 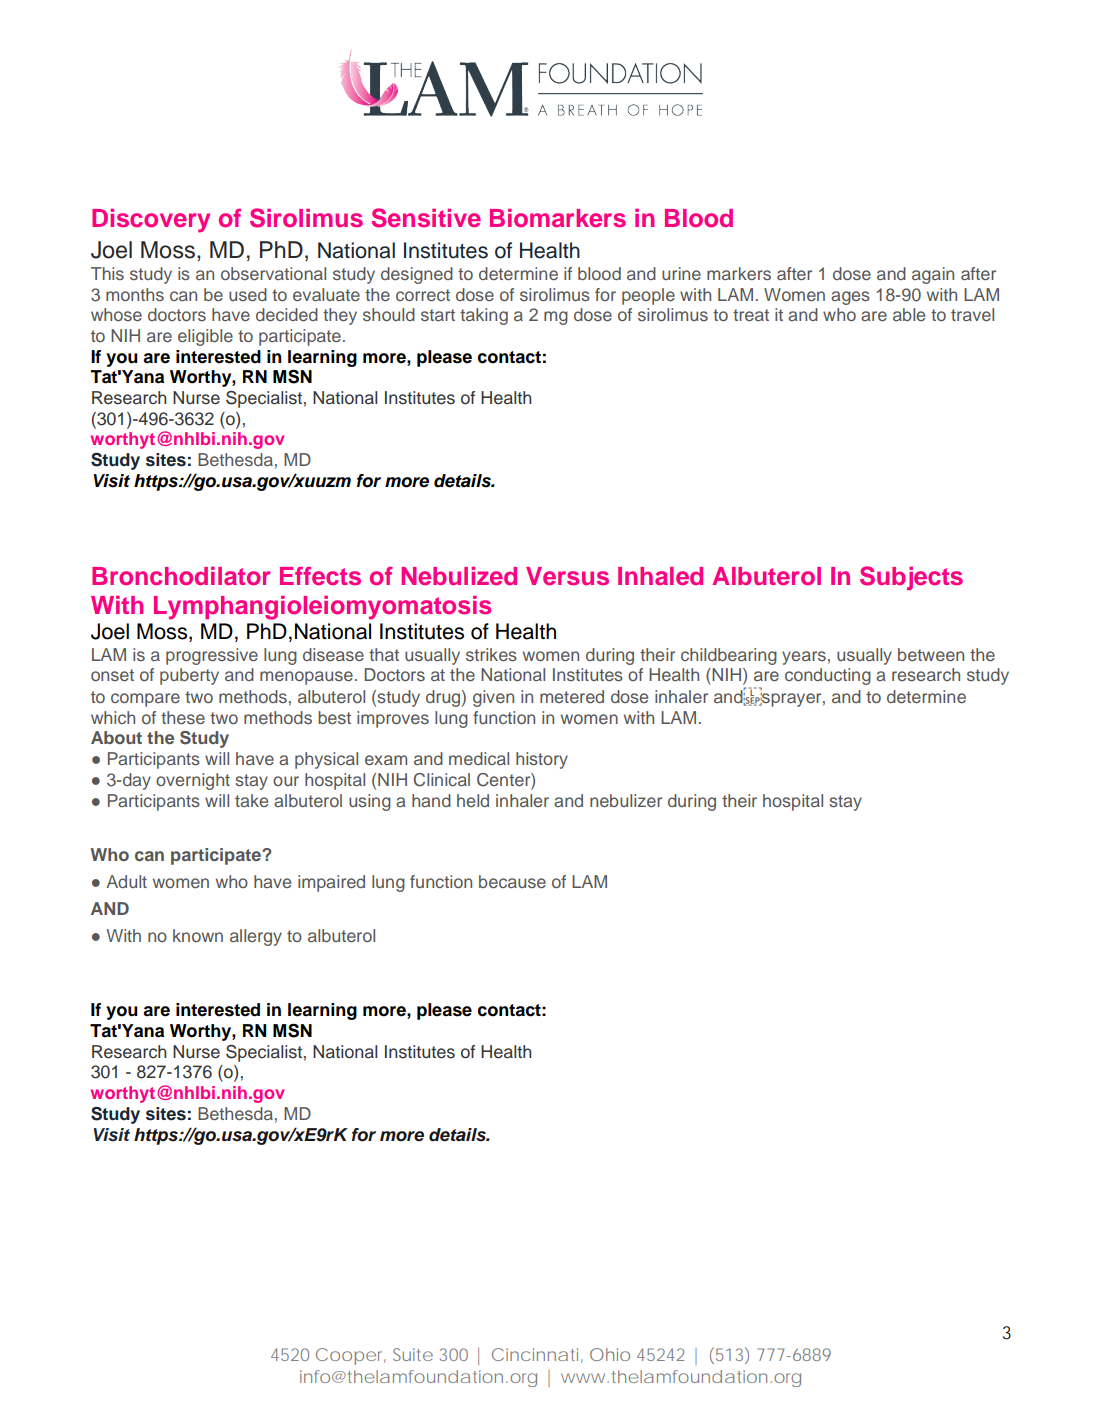 I want to click on Subjects, so click(x=911, y=578).
